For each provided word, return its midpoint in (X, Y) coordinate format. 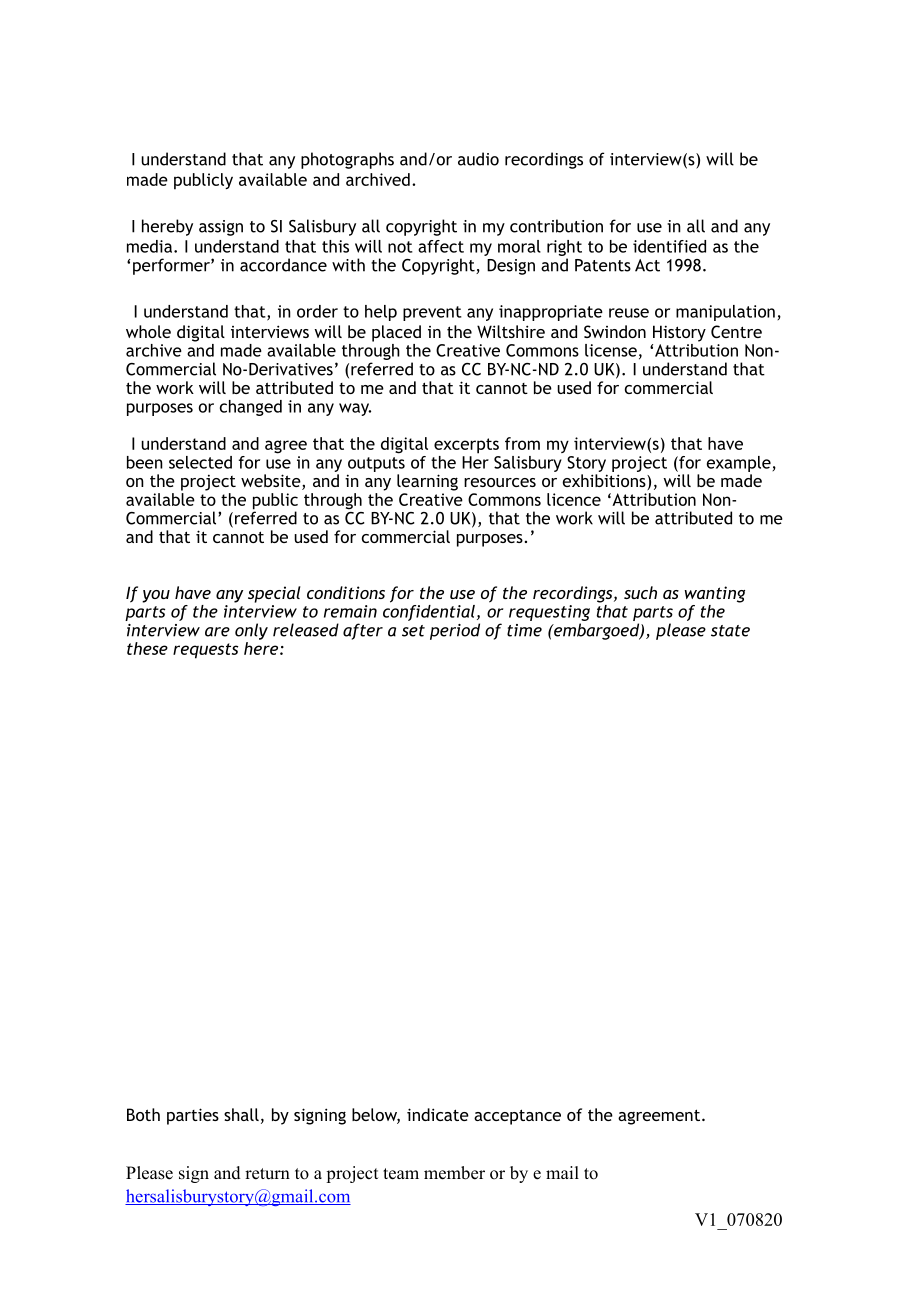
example (739, 464)
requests (205, 651)
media (149, 246)
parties (193, 1116)
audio (478, 159)
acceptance (517, 1117)
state (730, 631)
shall (241, 1114)
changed (251, 408)
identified (669, 246)
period (455, 631)
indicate (438, 1114)
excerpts (466, 446)
